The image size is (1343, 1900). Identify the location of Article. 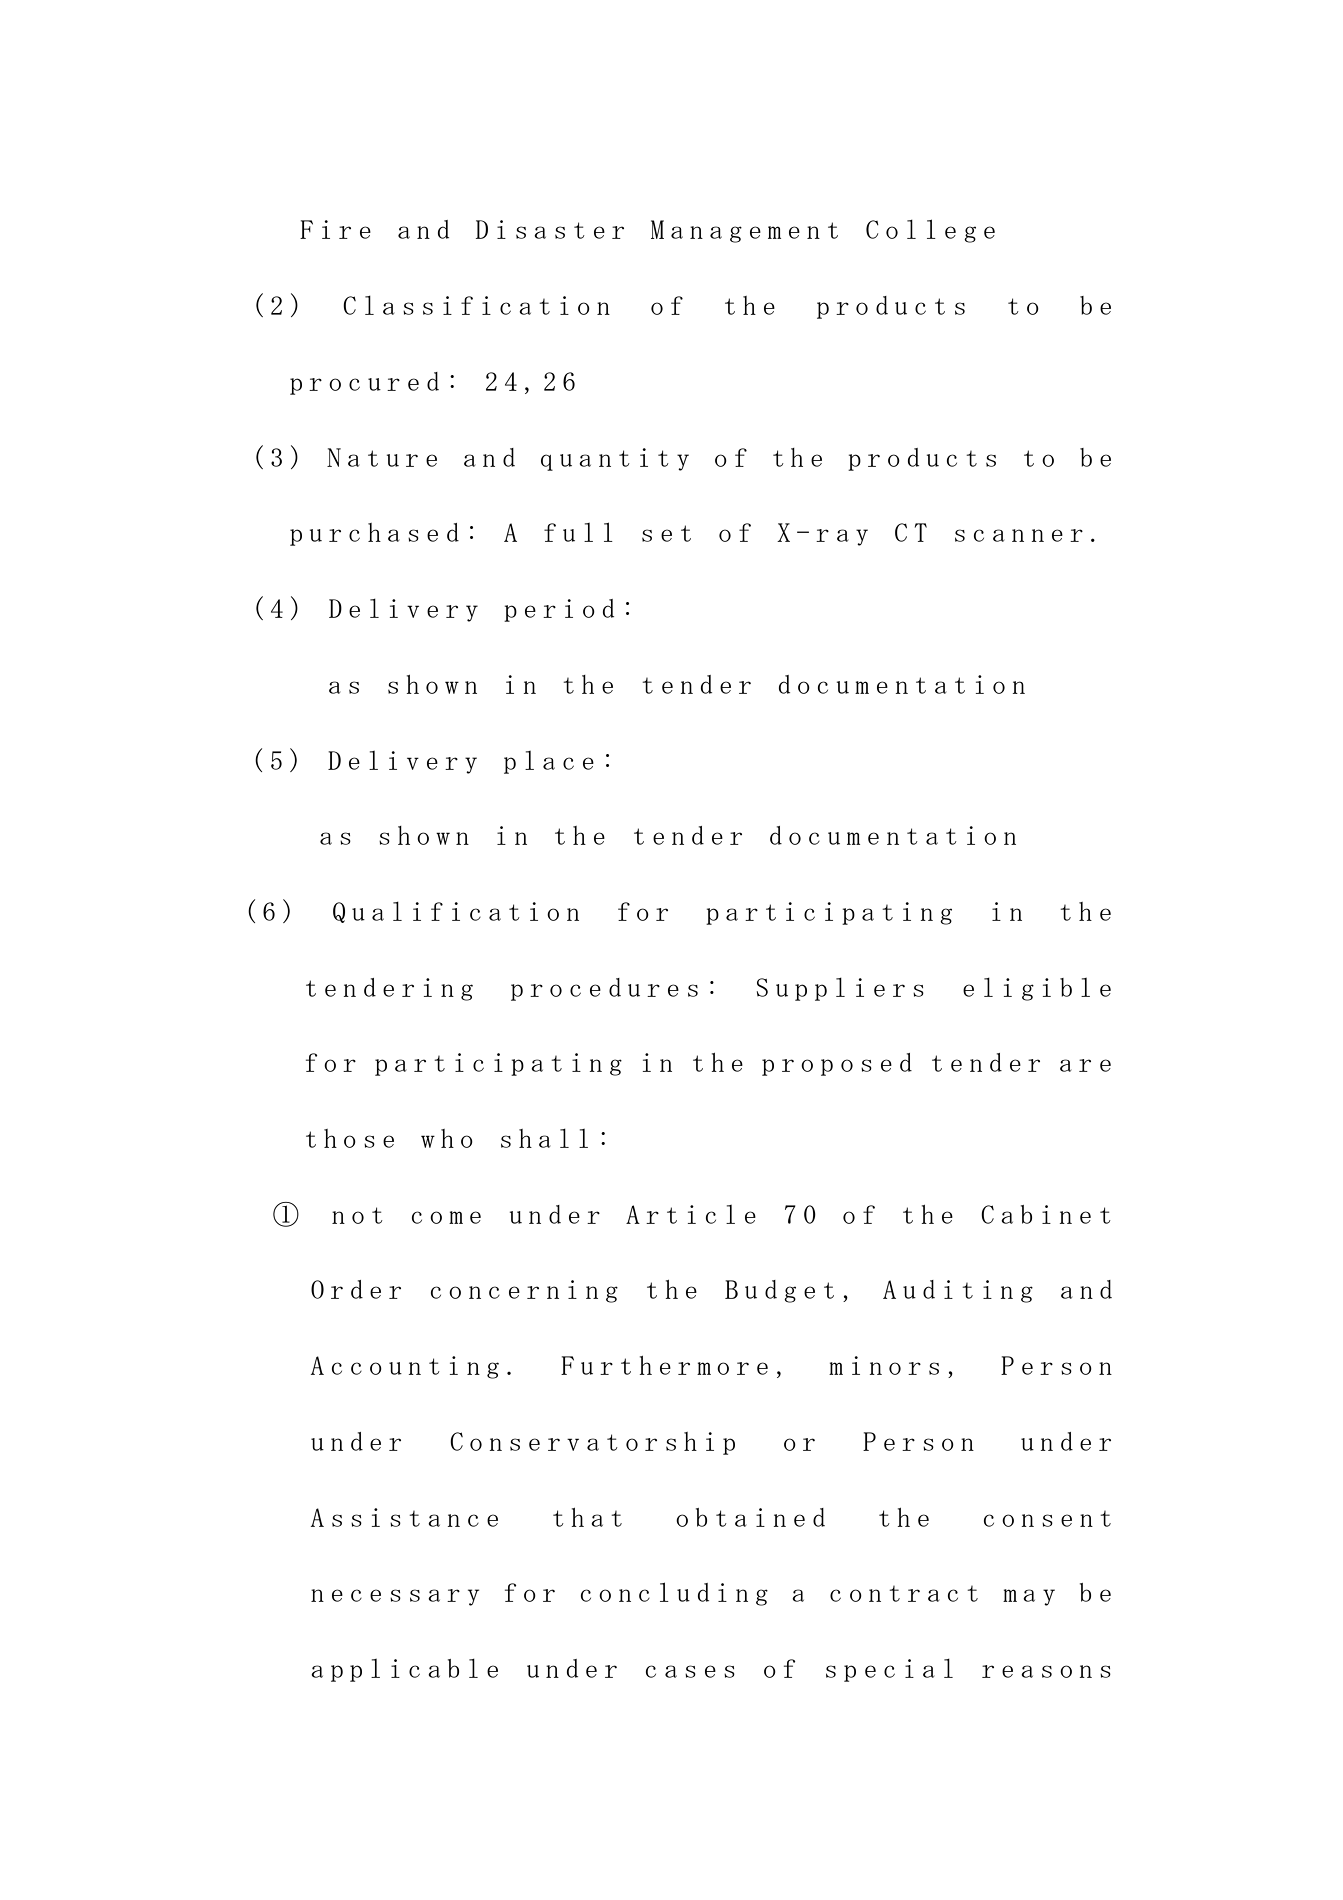
(691, 1214).
